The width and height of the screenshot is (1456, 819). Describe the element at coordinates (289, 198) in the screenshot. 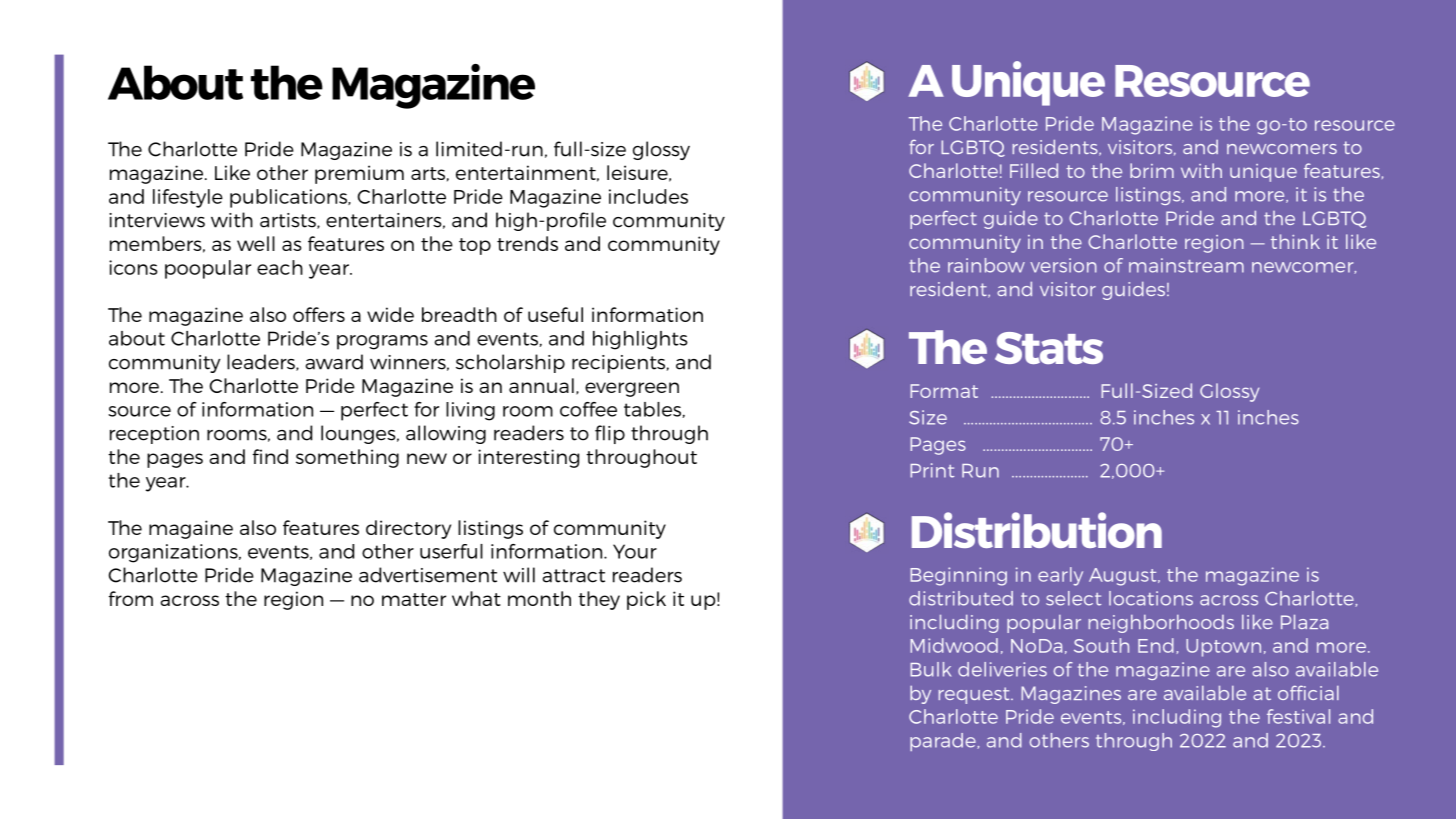

I see `publications` at that location.
